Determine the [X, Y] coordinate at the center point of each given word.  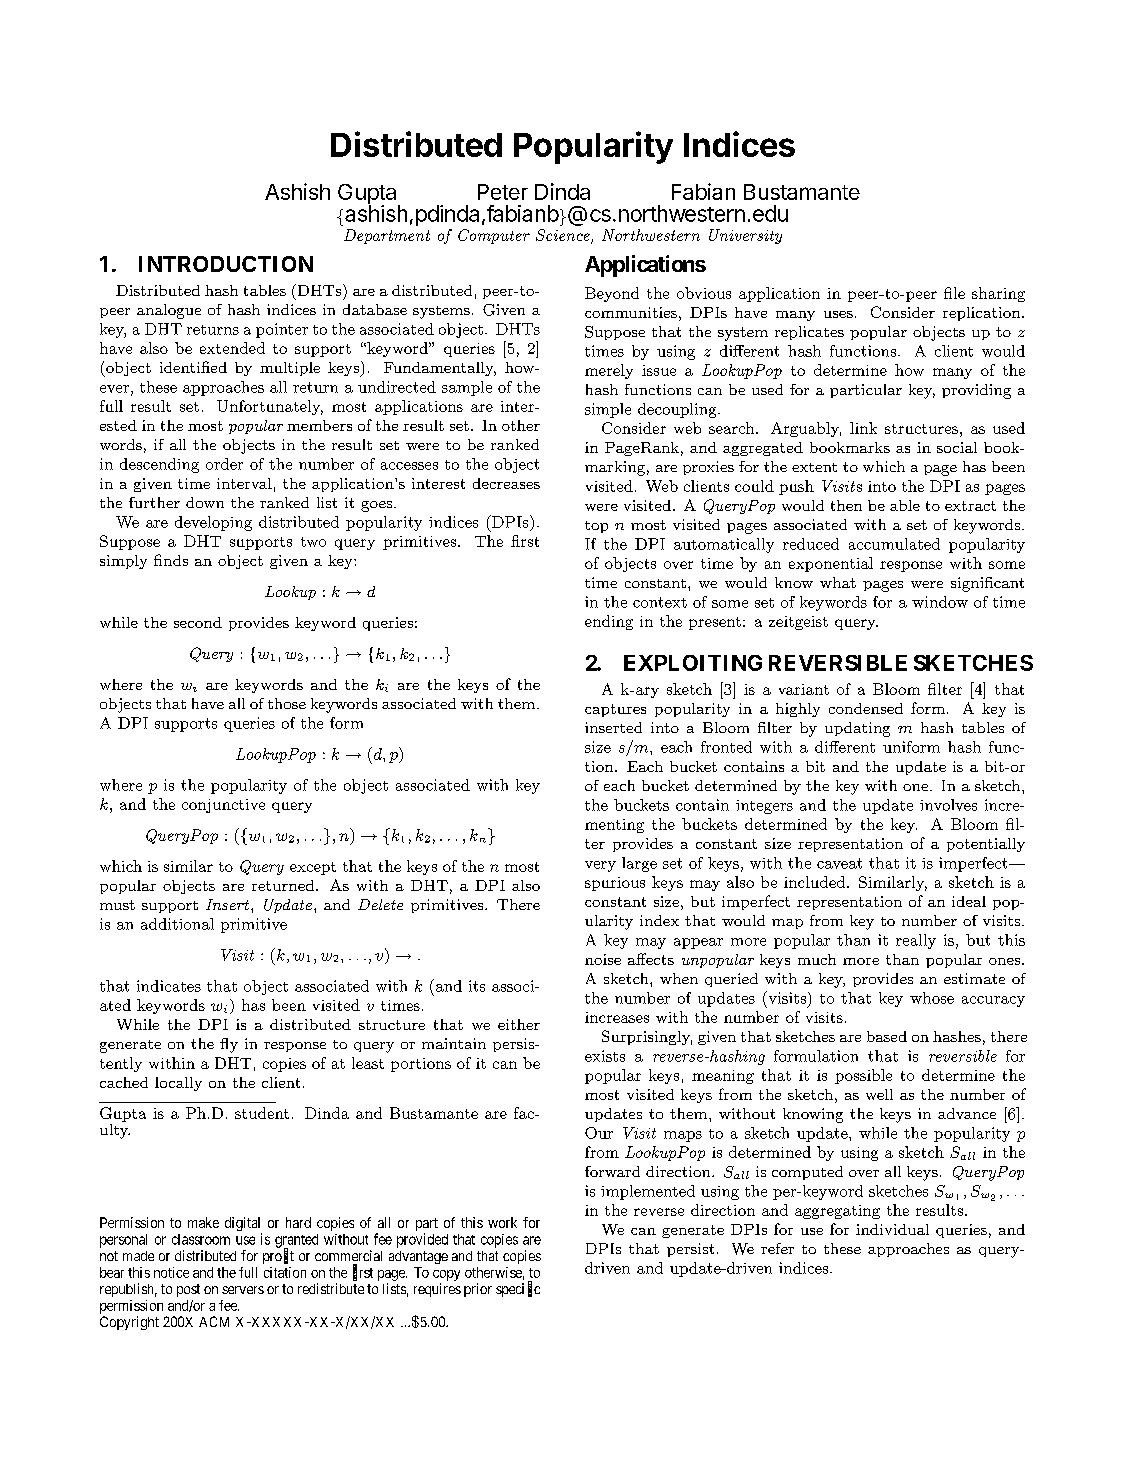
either [519, 1024]
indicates [169, 986]
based [887, 1036]
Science [564, 236]
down [205, 502]
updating [857, 729]
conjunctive [223, 806]
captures [615, 710]
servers [243, 1290]
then [846, 505]
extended [232, 348]
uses [838, 314]
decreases [506, 483]
